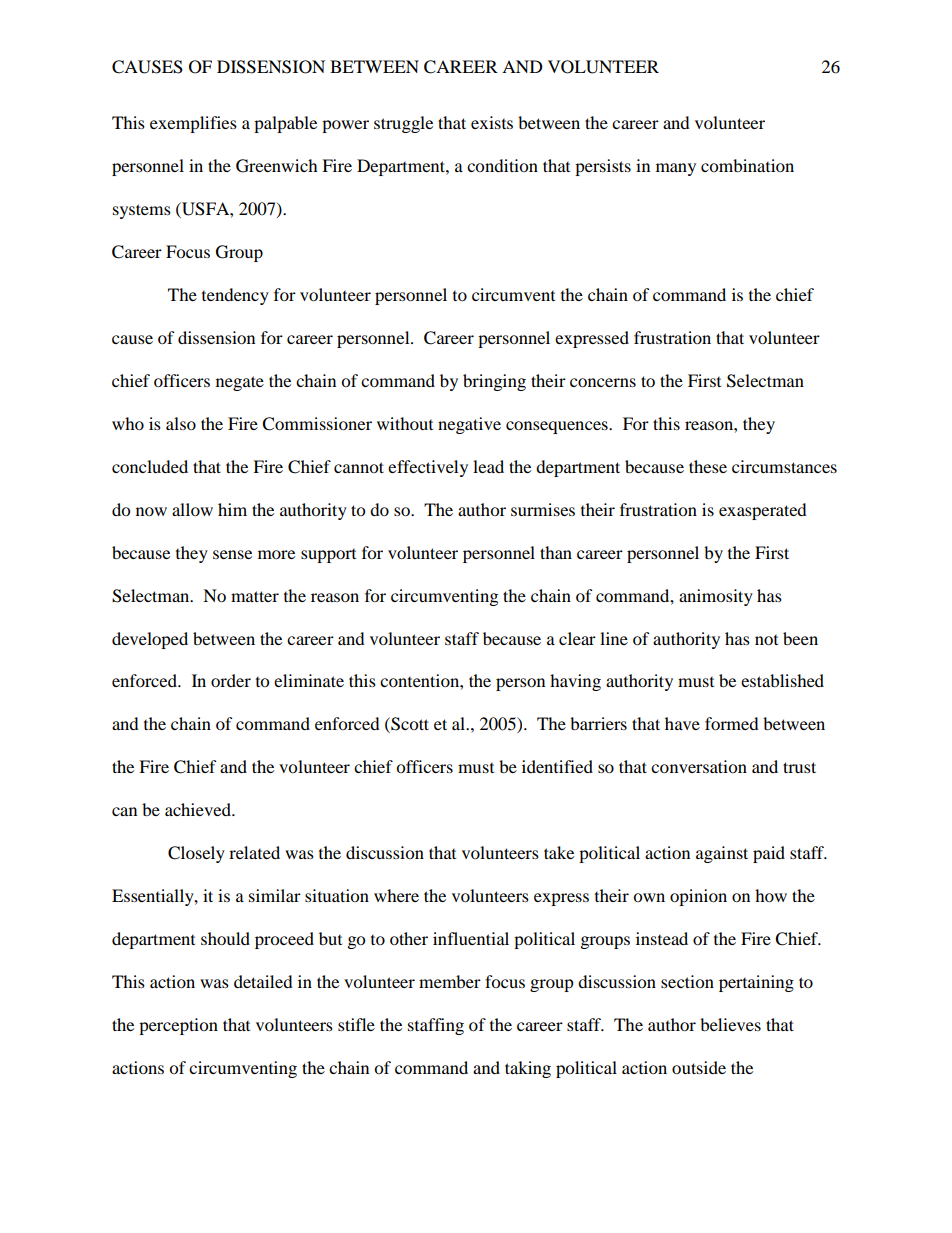  Describe the element at coordinates (763, 511) in the screenshot. I see `exasperated` at that location.
